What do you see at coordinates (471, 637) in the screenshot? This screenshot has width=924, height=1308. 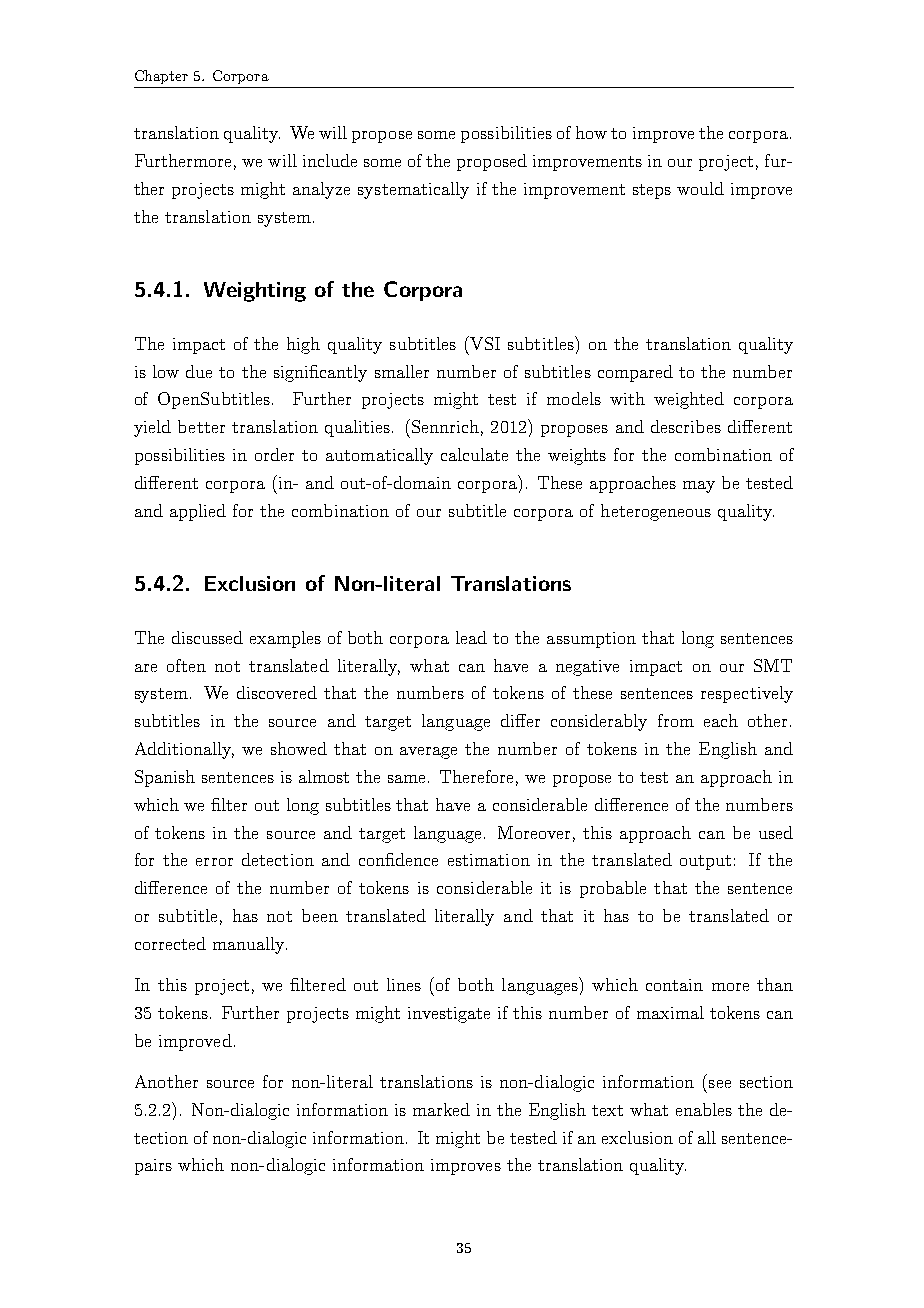 I see `lead` at bounding box center [471, 637].
